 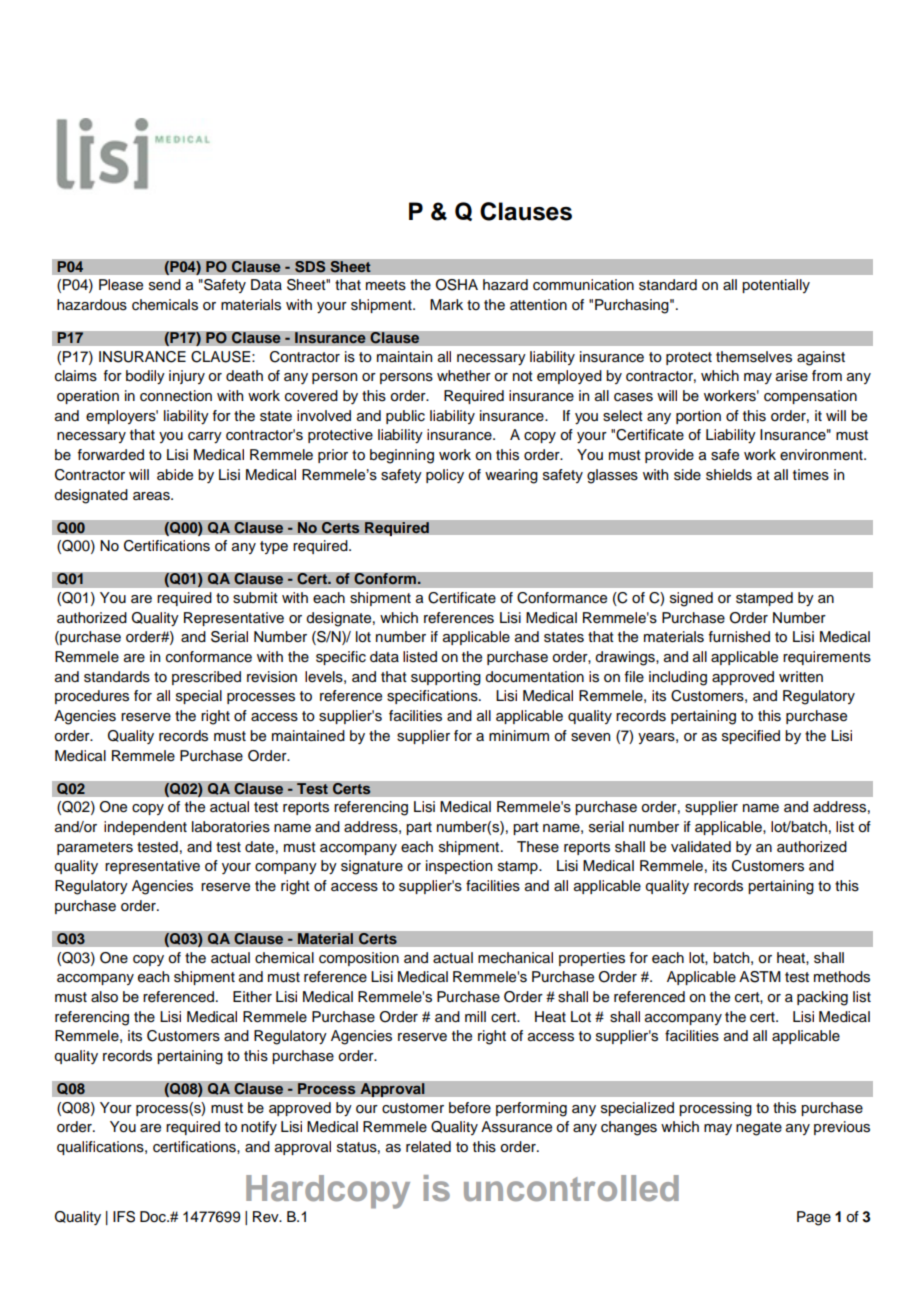 I want to click on mechanical, so click(x=515, y=958).
